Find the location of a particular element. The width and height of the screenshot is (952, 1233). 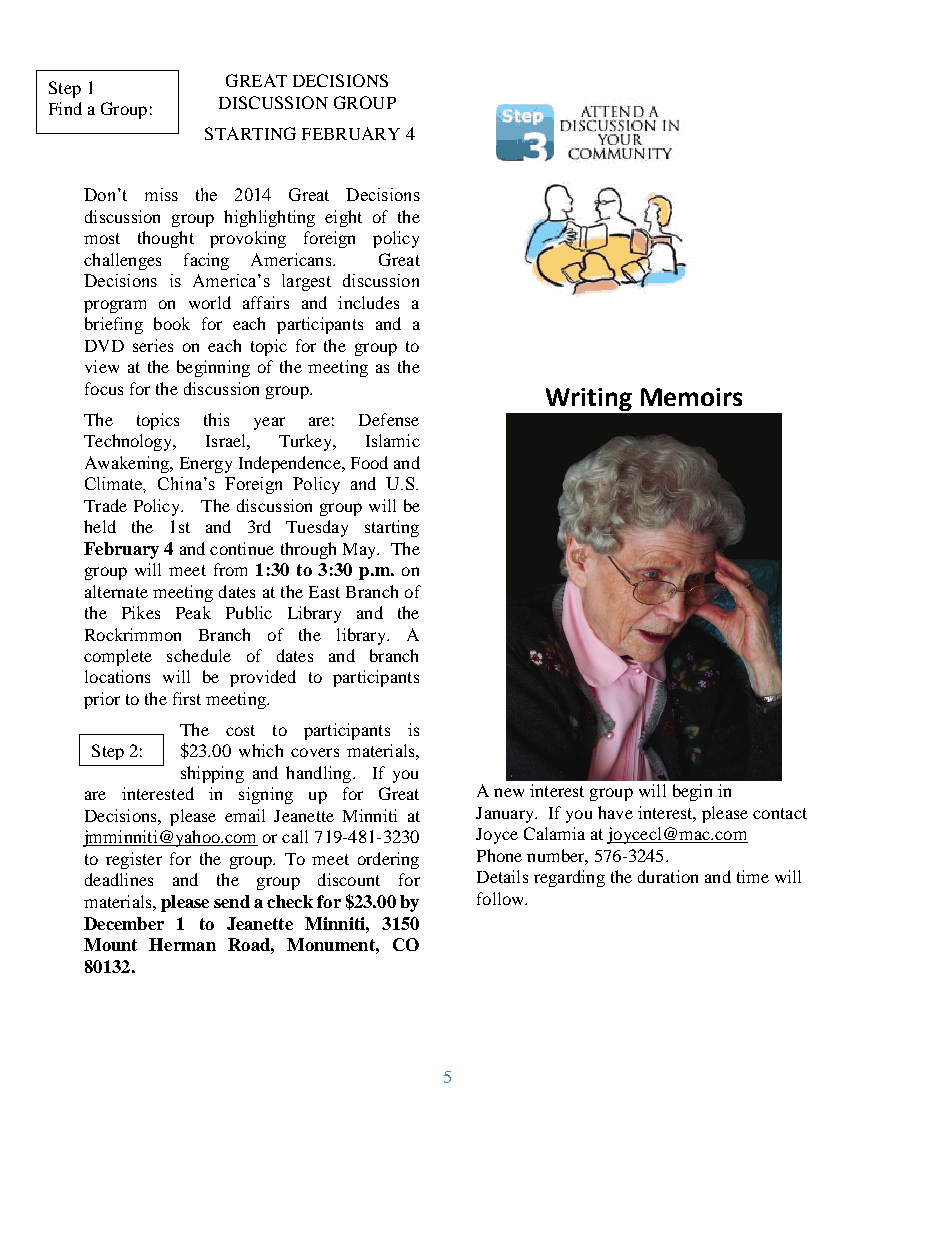

December is located at coordinates (124, 923).
